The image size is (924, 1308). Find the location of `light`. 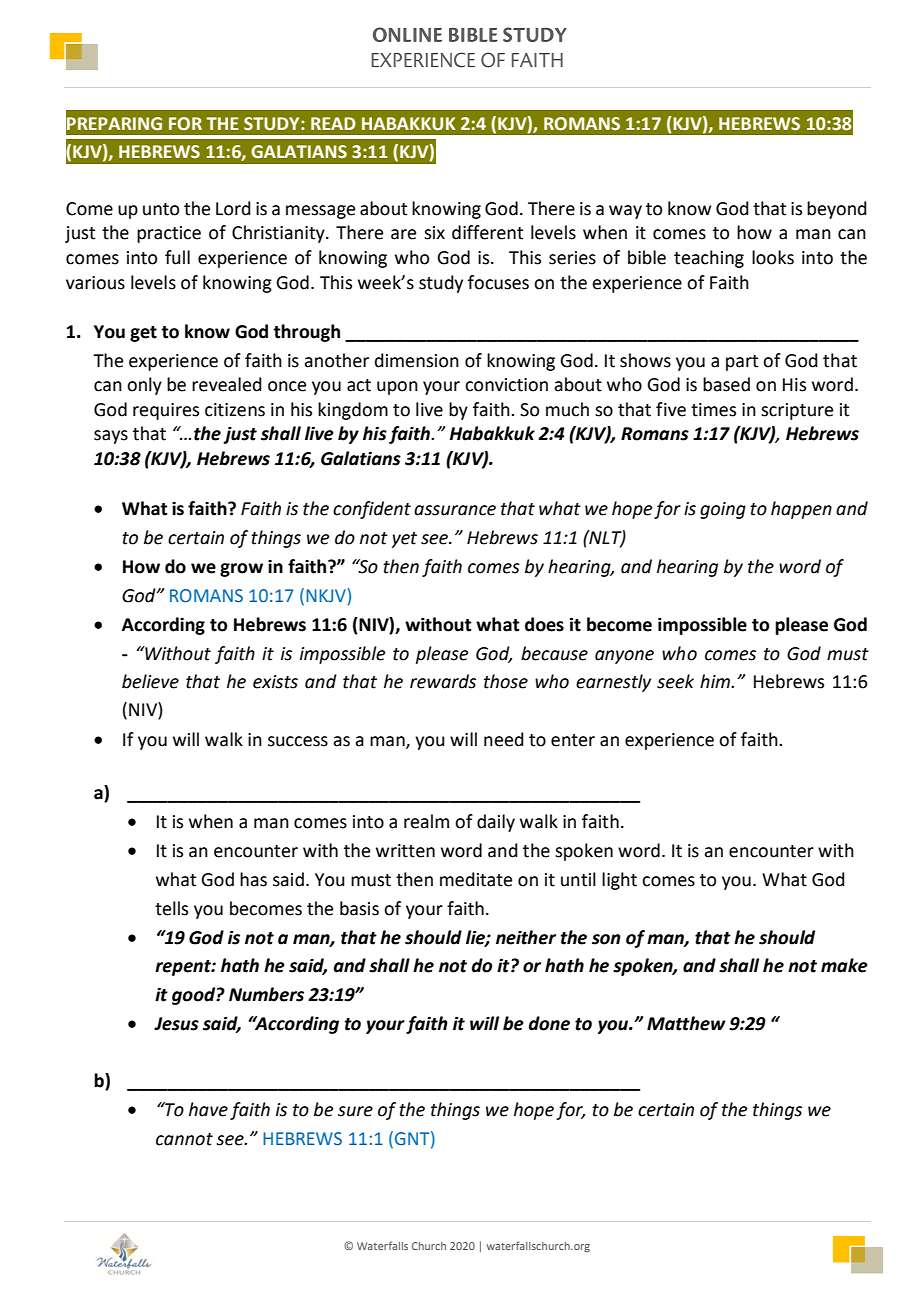

light is located at coordinates (619, 881).
